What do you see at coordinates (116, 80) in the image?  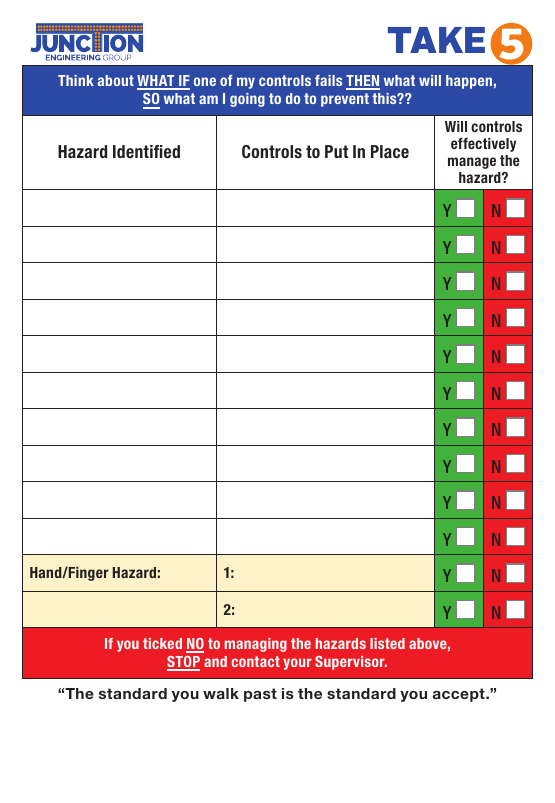 I see `about` at bounding box center [116, 80].
